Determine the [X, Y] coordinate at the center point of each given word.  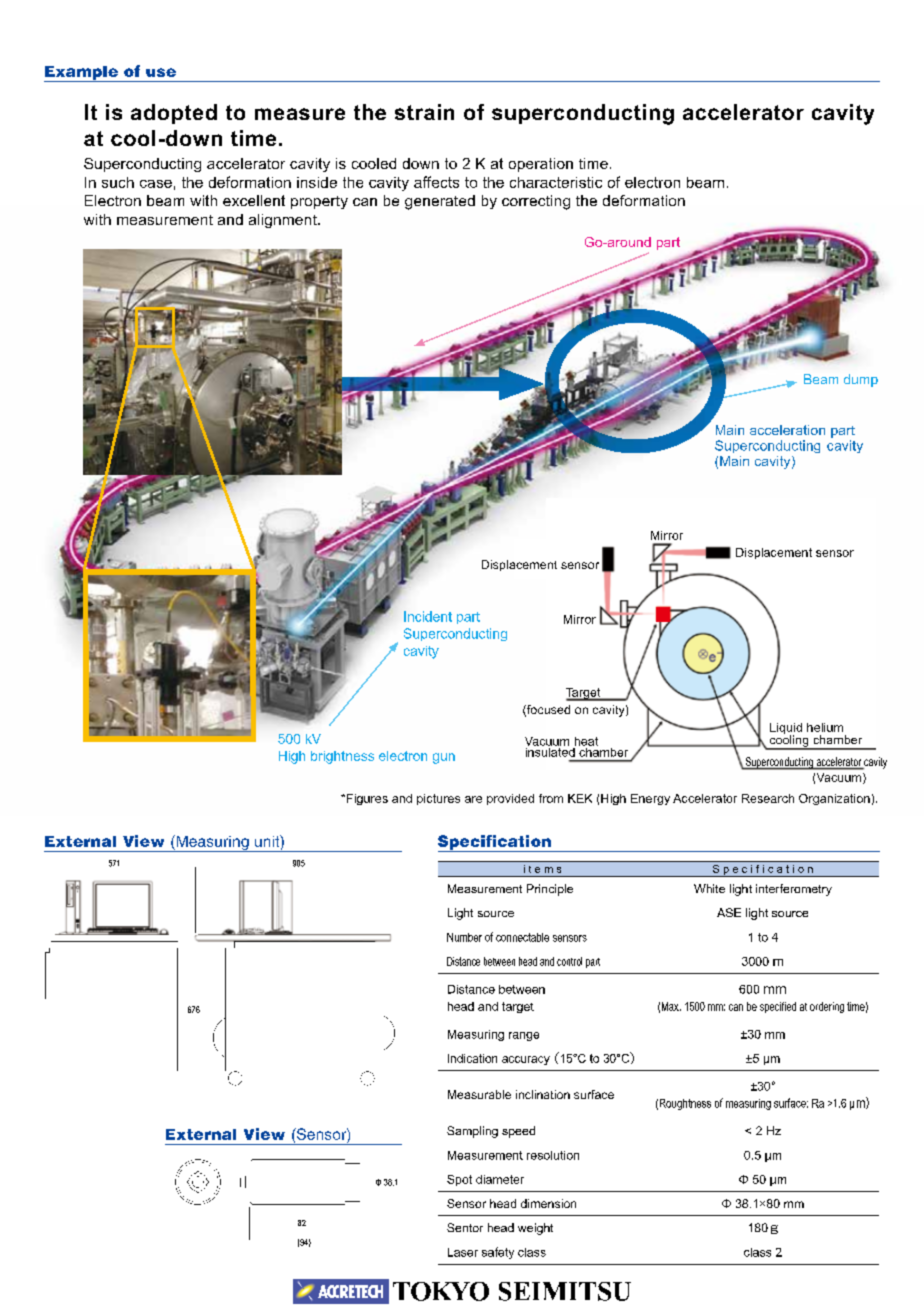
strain [424, 112]
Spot [459, 1180]
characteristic [556, 182]
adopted [174, 114]
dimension [548, 1203]
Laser [463, 1252]
